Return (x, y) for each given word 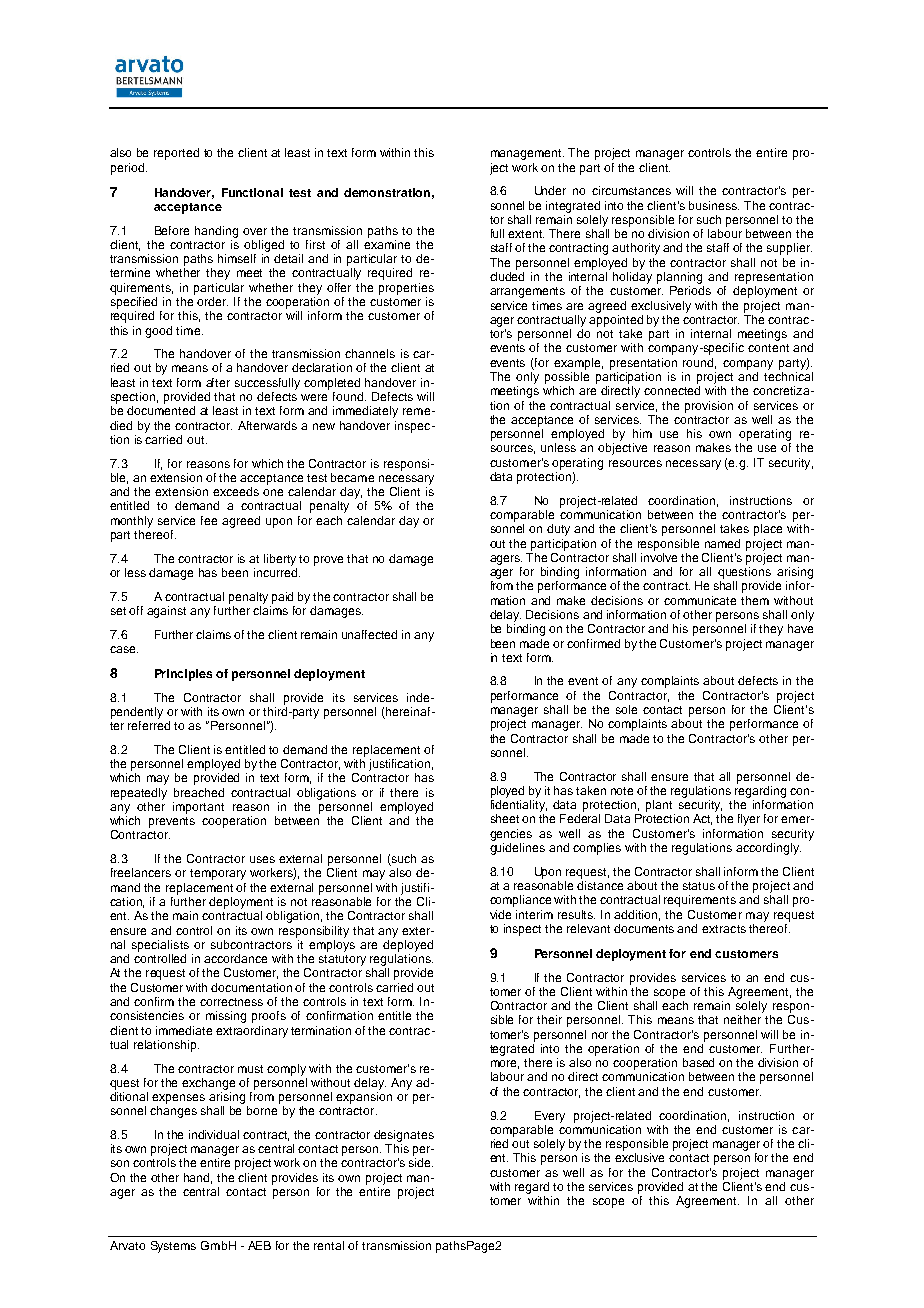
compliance (520, 901)
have (800, 628)
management (527, 154)
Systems (173, 1247)
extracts (724, 929)
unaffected (369, 634)
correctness (231, 1002)
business (714, 205)
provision (709, 407)
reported (176, 154)
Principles (183, 675)
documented (161, 410)
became (352, 477)
